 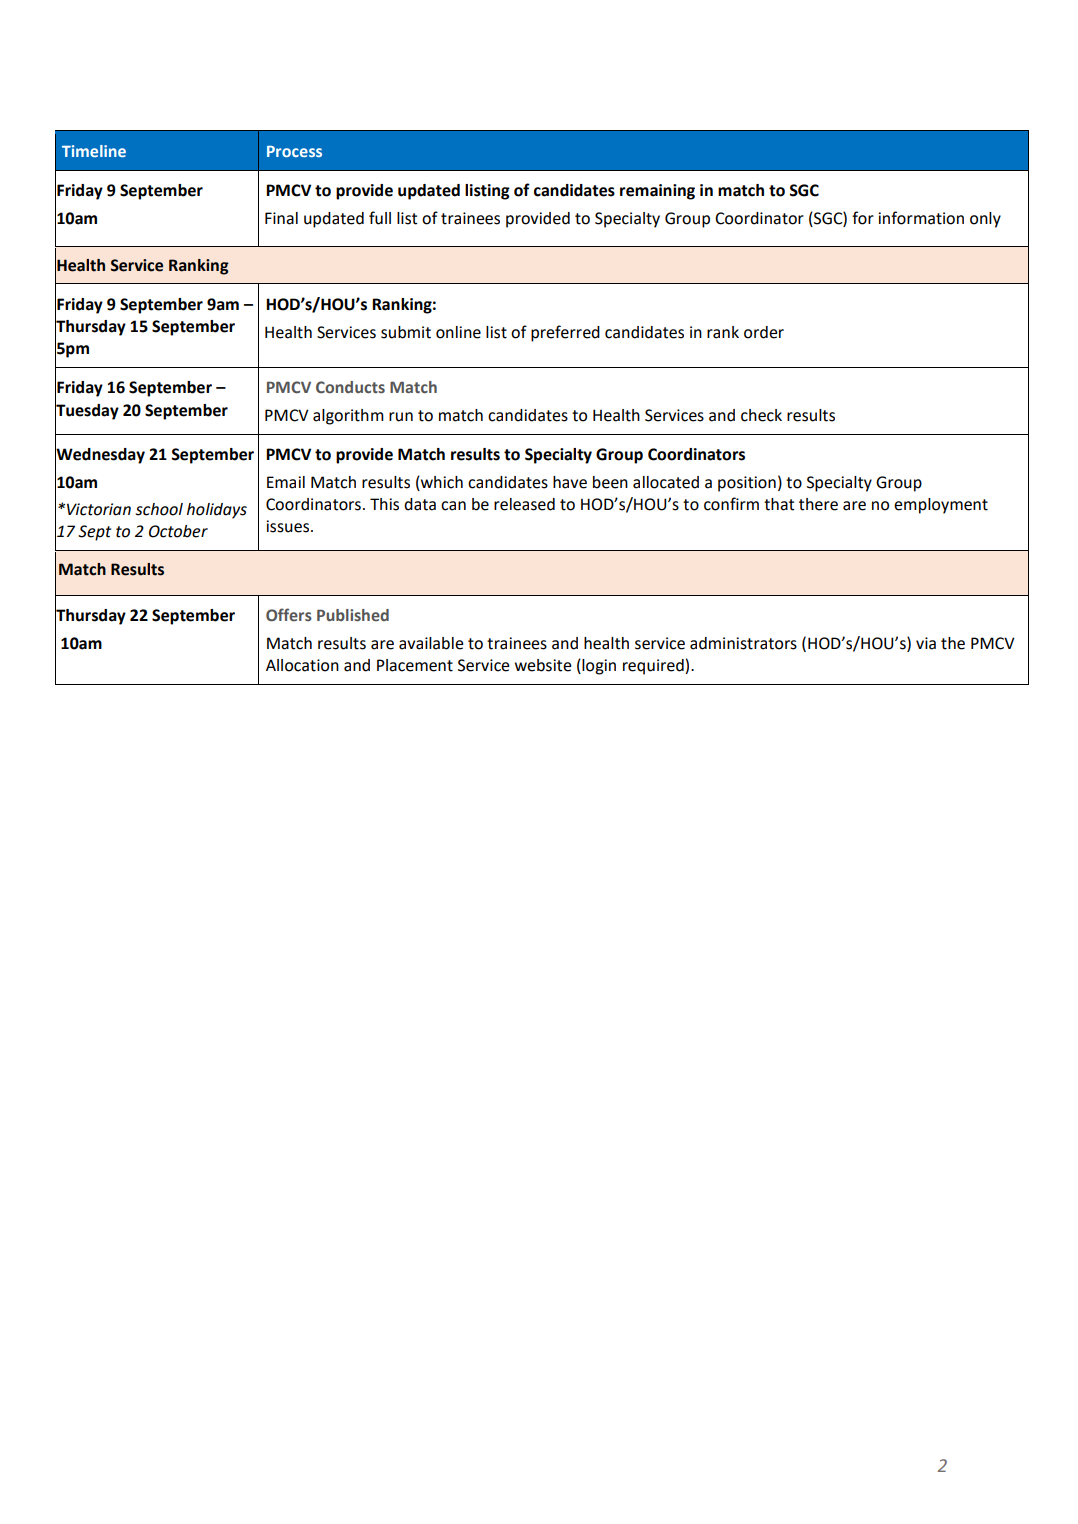 What do you see at coordinates (761, 415) in the screenshot?
I see `check` at bounding box center [761, 415].
